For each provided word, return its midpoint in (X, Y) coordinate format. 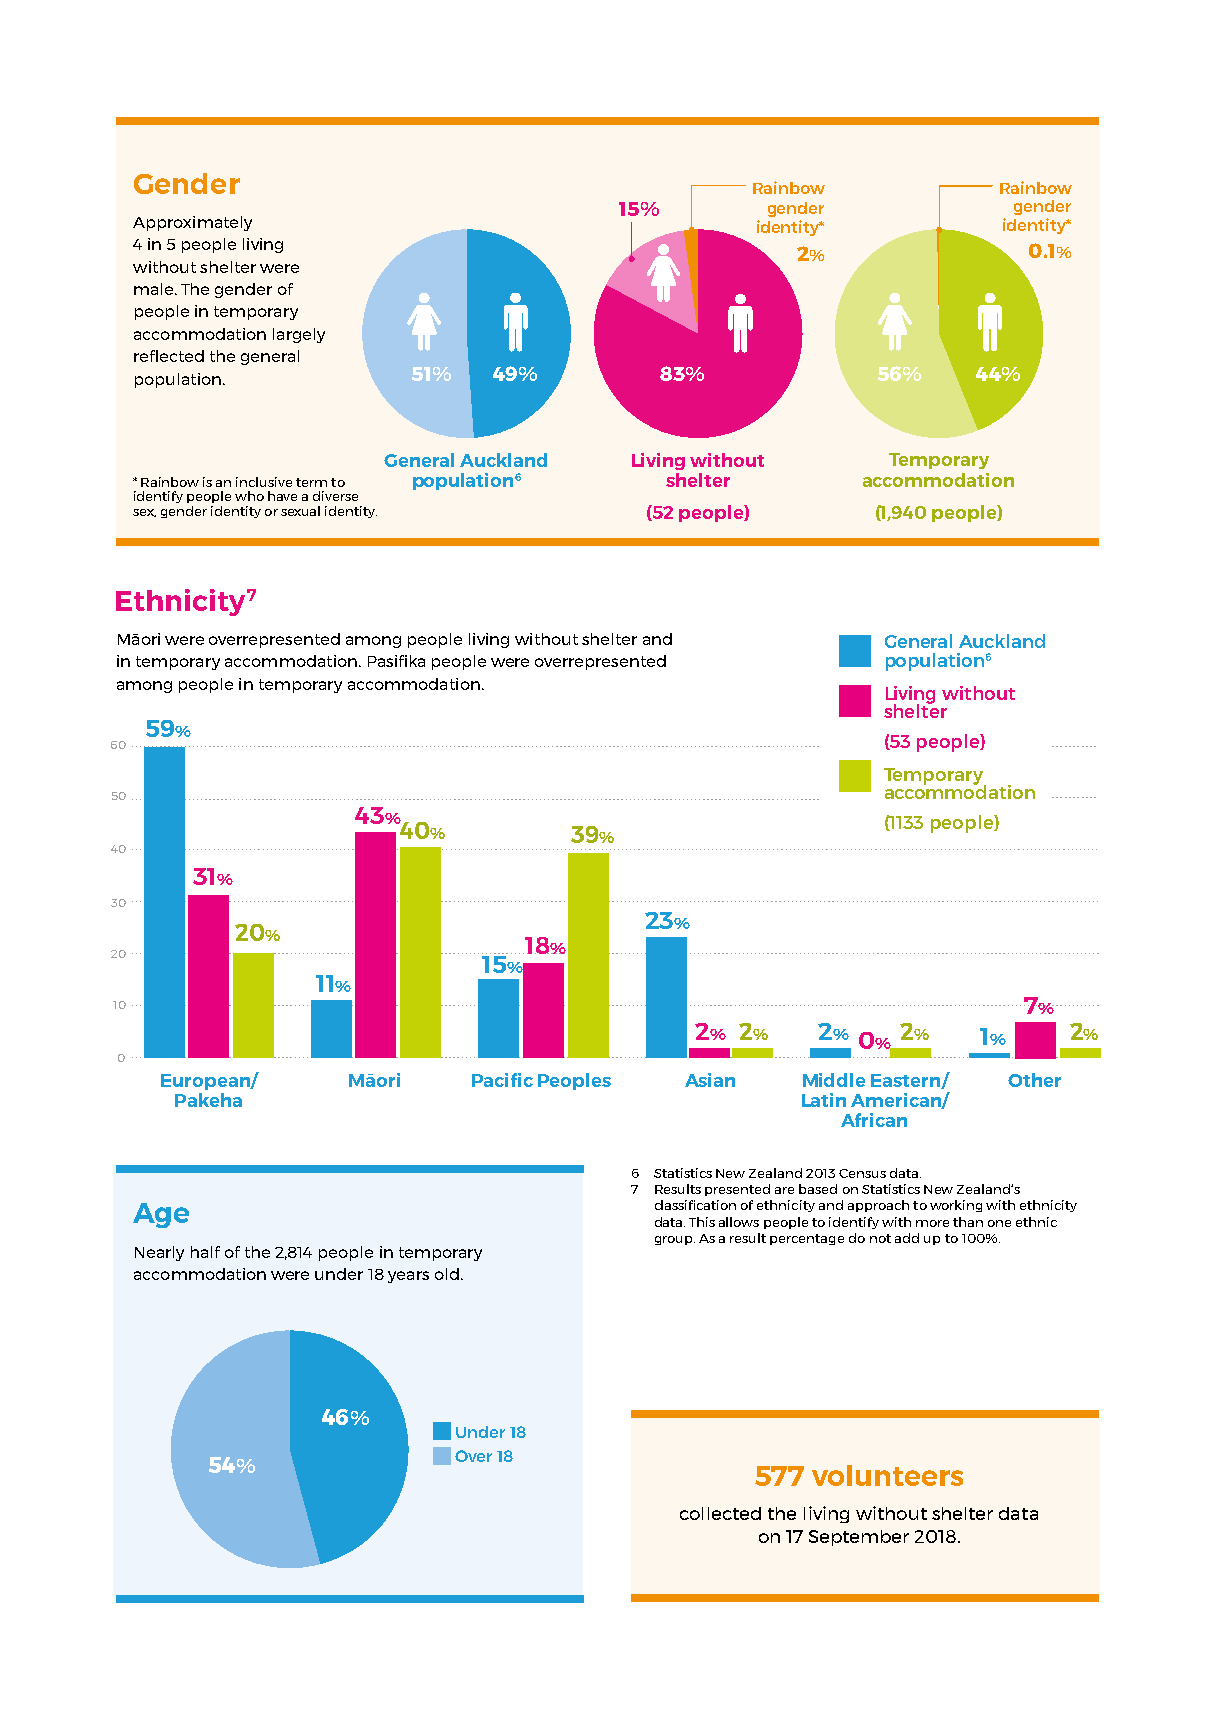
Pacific (502, 1080)
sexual (300, 511)
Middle (834, 1080)
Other (1034, 1080)
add (907, 1238)
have (282, 496)
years (408, 1277)
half (205, 1252)
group (675, 1240)
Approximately (192, 223)
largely (299, 335)
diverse (335, 496)
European (206, 1082)
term (311, 482)
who (249, 496)
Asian (710, 1080)
